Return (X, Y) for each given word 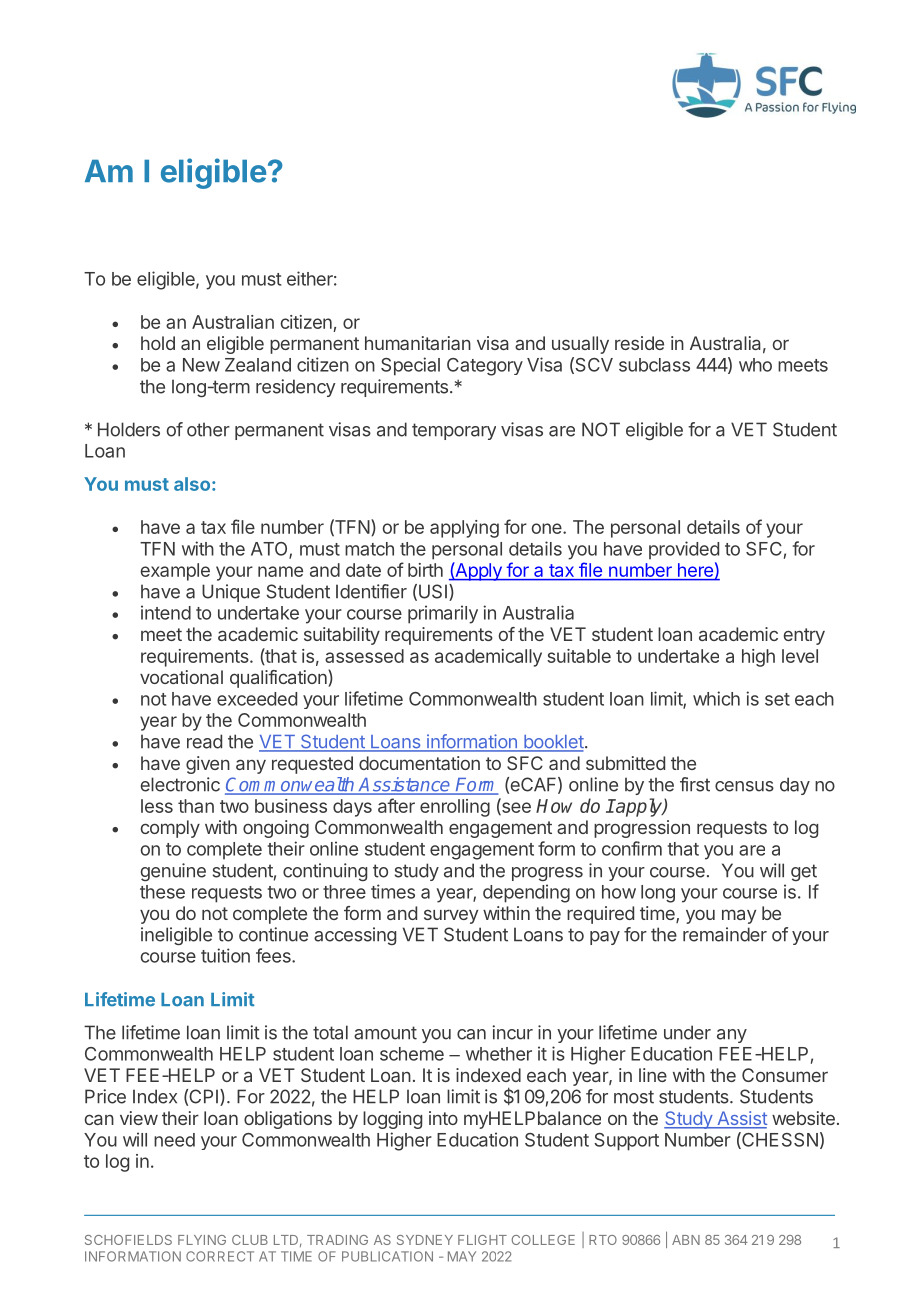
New (201, 365)
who (755, 365)
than (196, 806)
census (744, 786)
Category (485, 367)
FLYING (202, 1240)
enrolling (455, 808)
